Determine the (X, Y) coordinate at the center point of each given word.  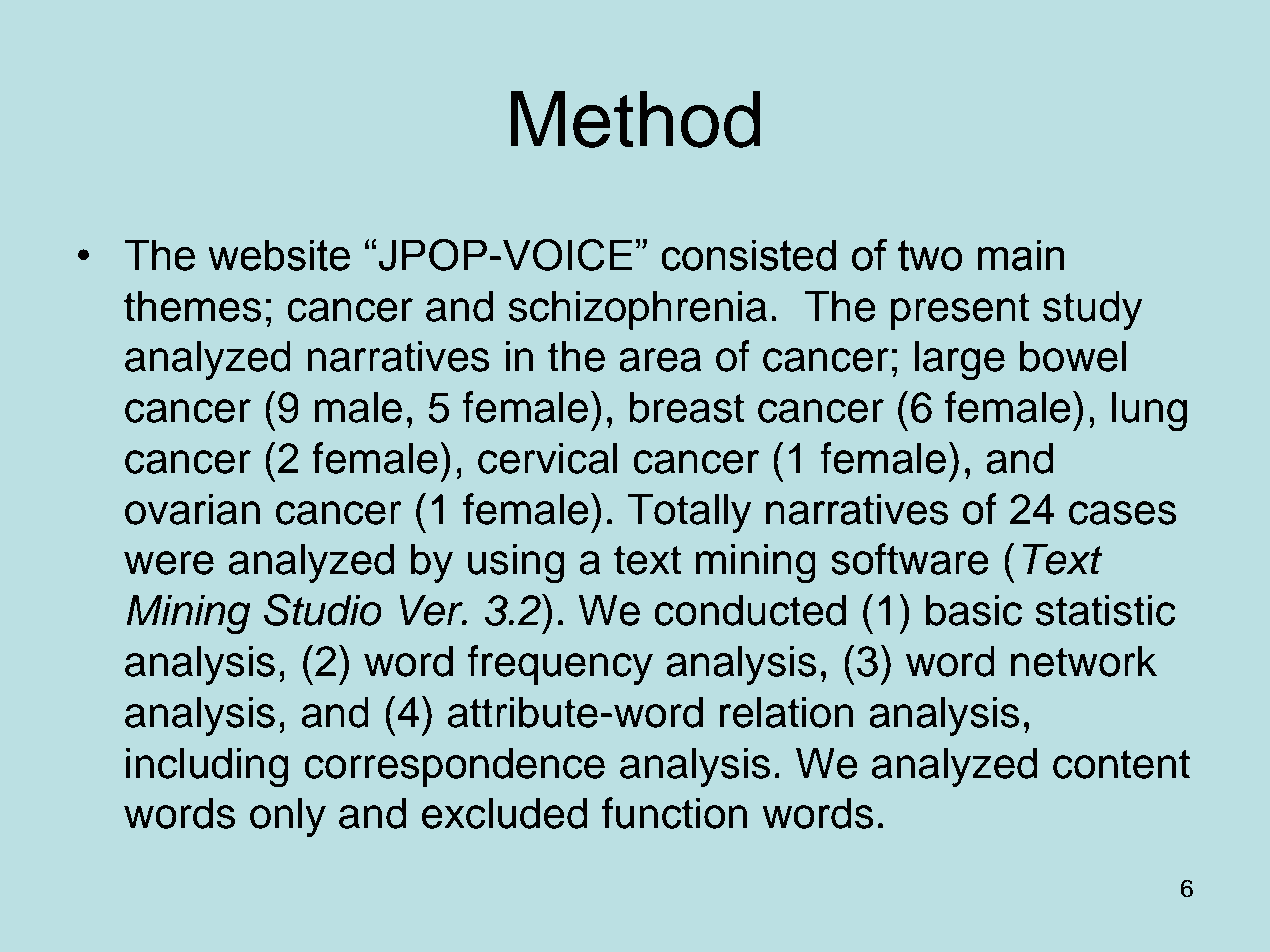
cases (1123, 513)
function (674, 813)
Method (635, 119)
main (1021, 255)
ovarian (192, 509)
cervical (548, 458)
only (288, 817)
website (279, 255)
